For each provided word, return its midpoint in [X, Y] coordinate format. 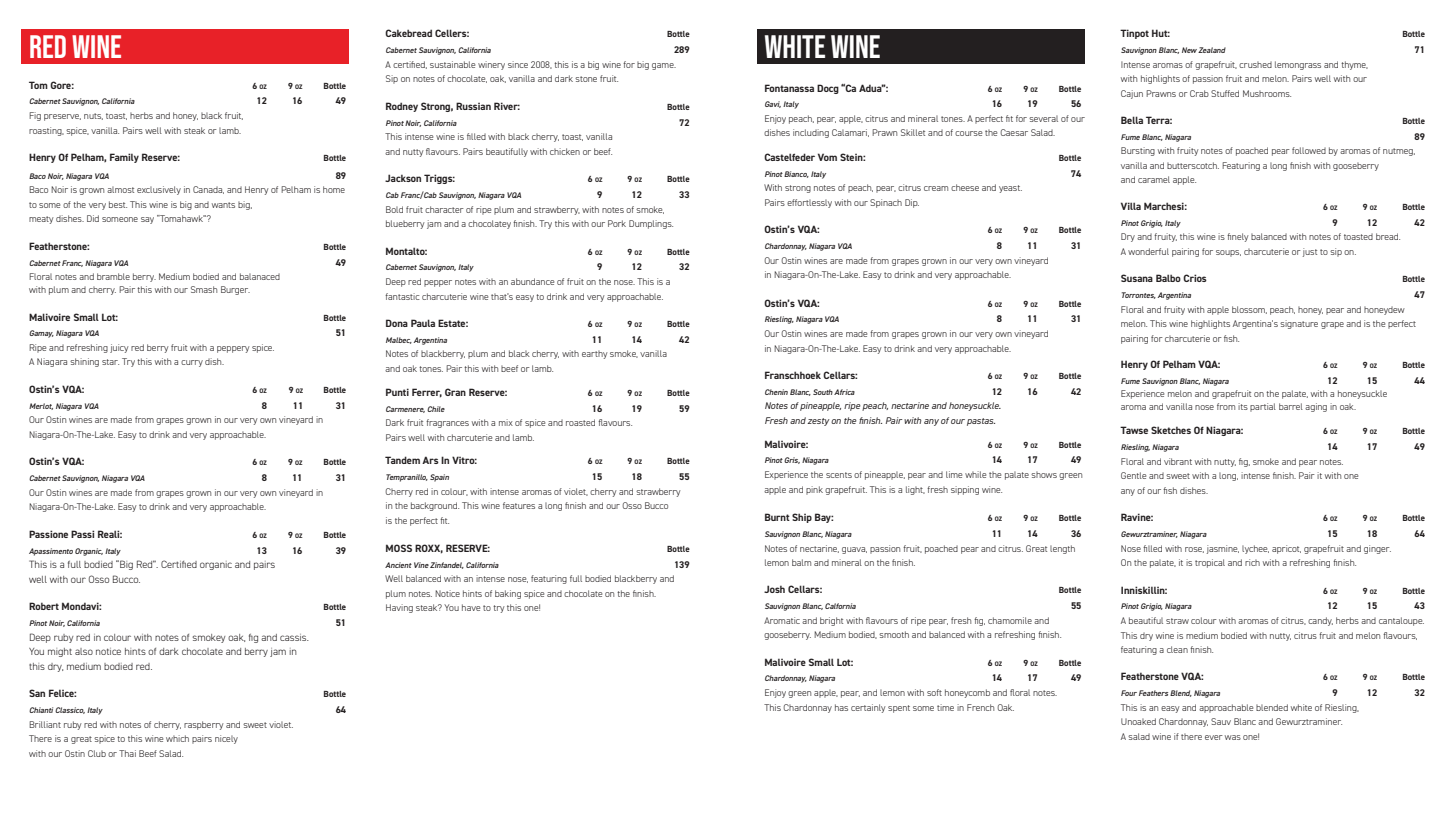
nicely [226, 739]
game [664, 66]
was [1233, 737]
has [841, 707]
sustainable [452, 64]
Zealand [1212, 50]
